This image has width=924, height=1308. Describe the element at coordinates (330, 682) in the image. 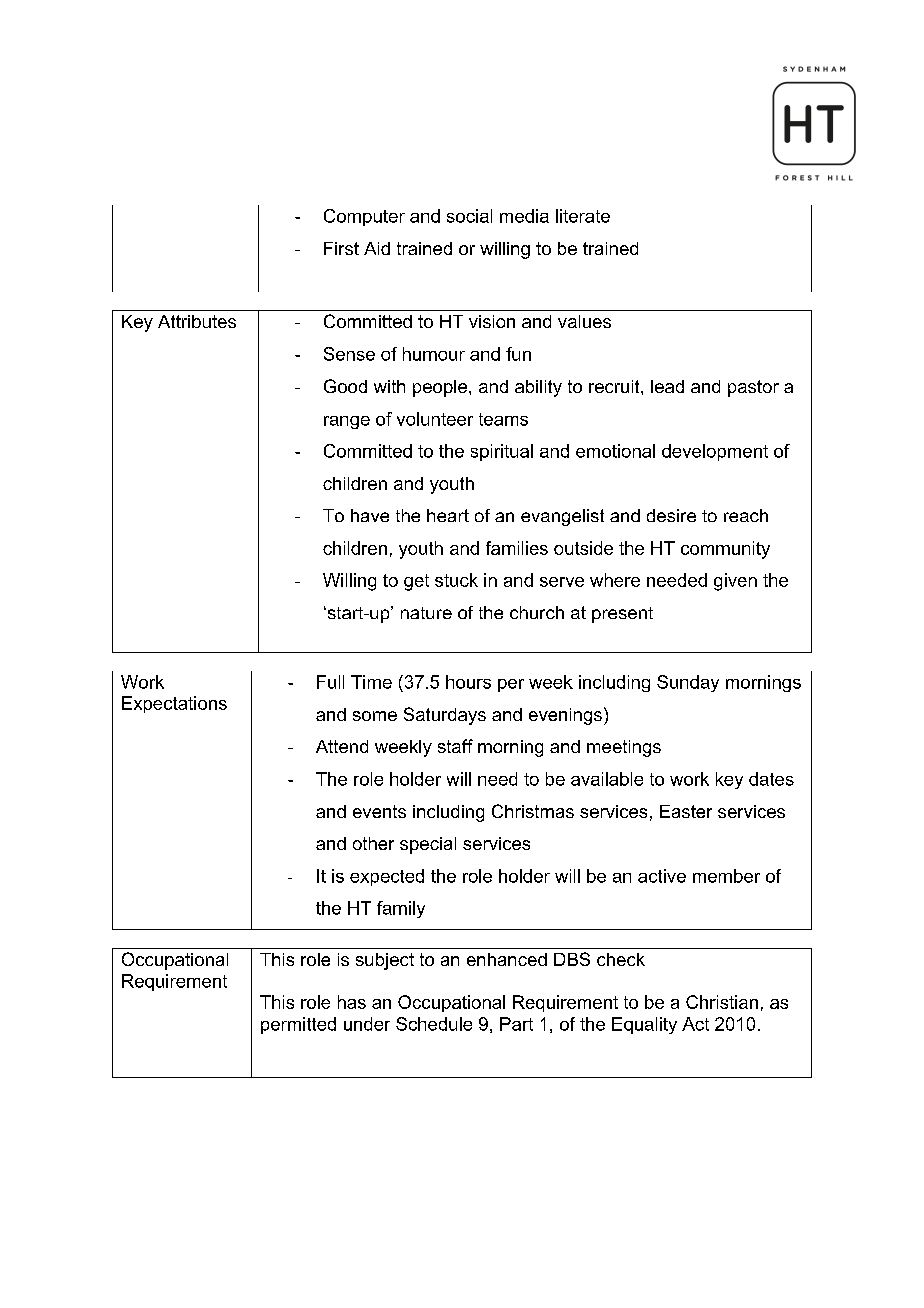

I see `Full` at that location.
